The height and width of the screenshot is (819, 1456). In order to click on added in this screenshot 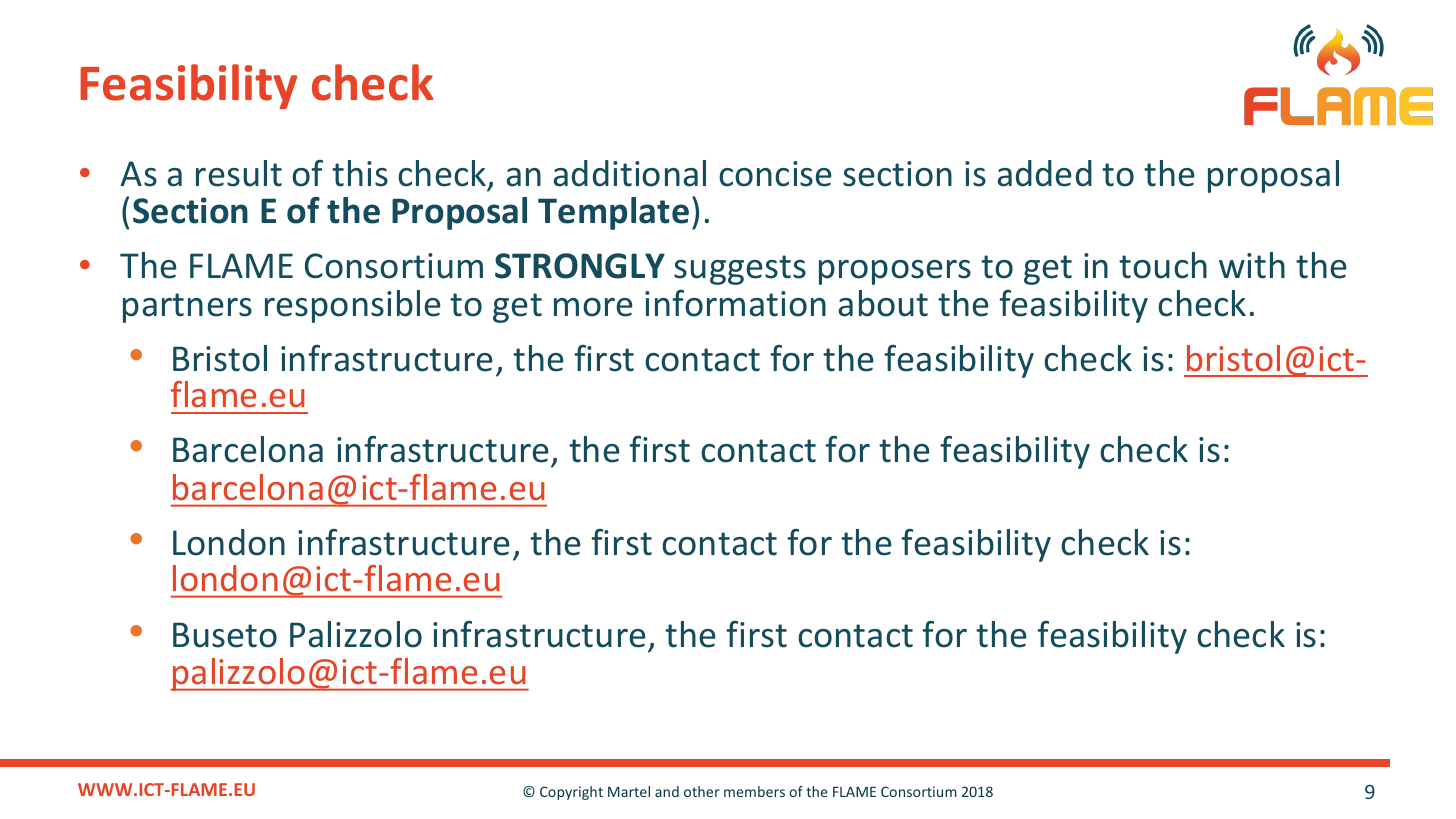, I will do `click(1044, 173)`.
